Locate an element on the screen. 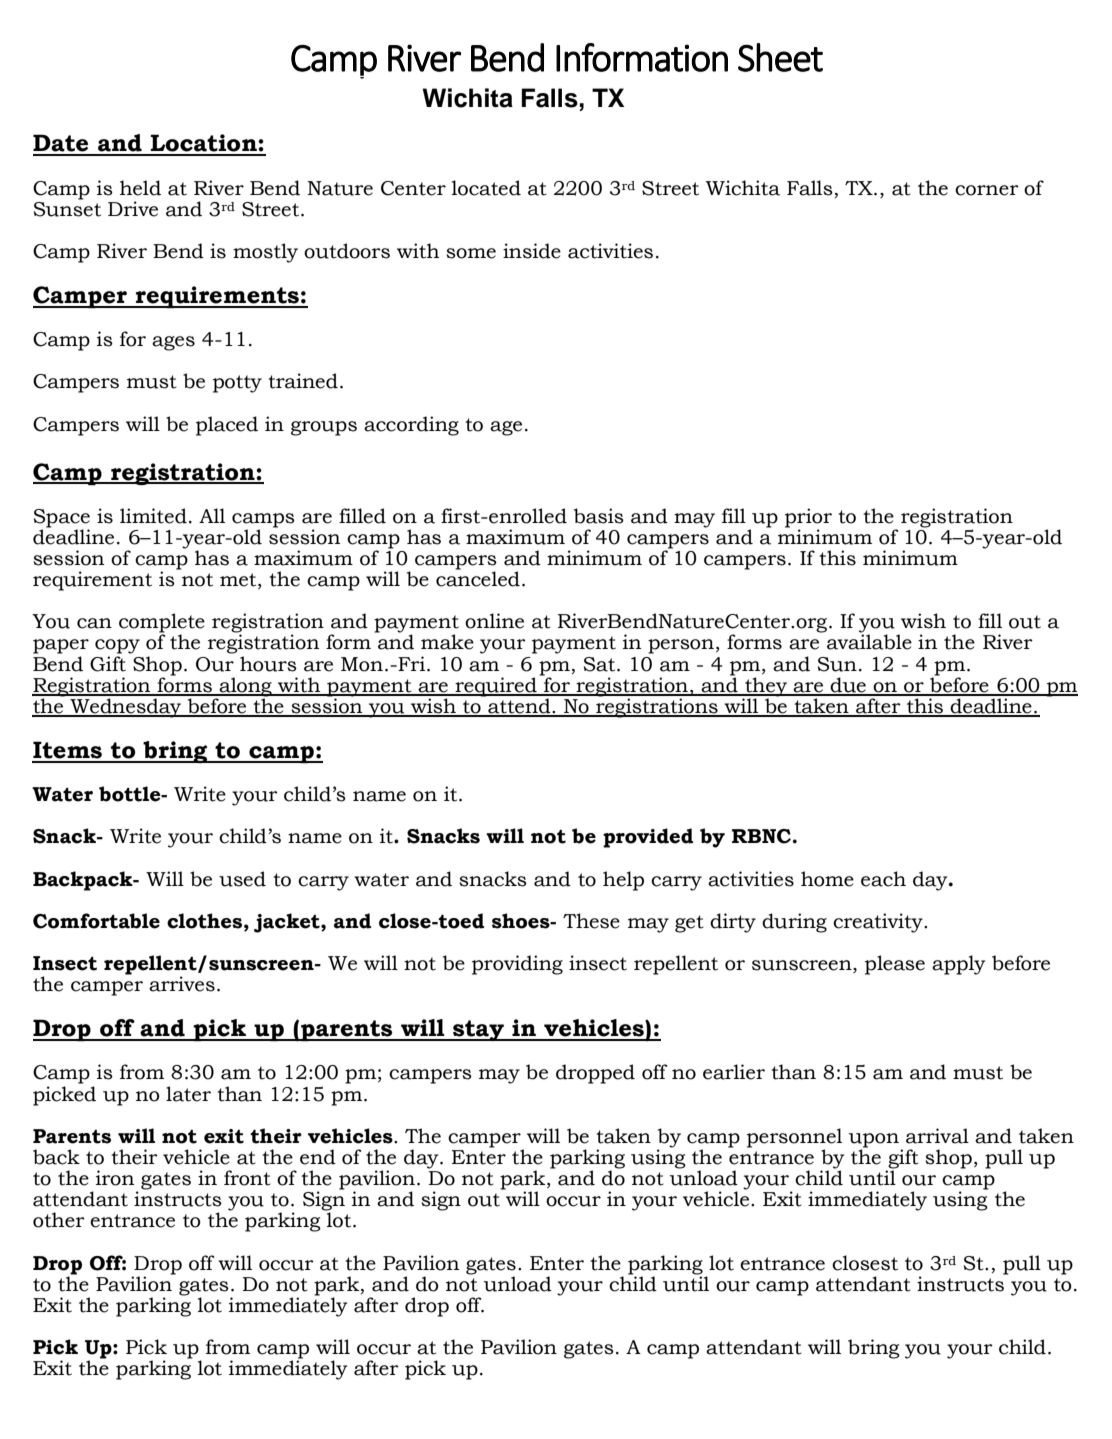 Image resolution: width=1112 pixels, height=1439 pixels. prior is located at coordinates (808, 519).
